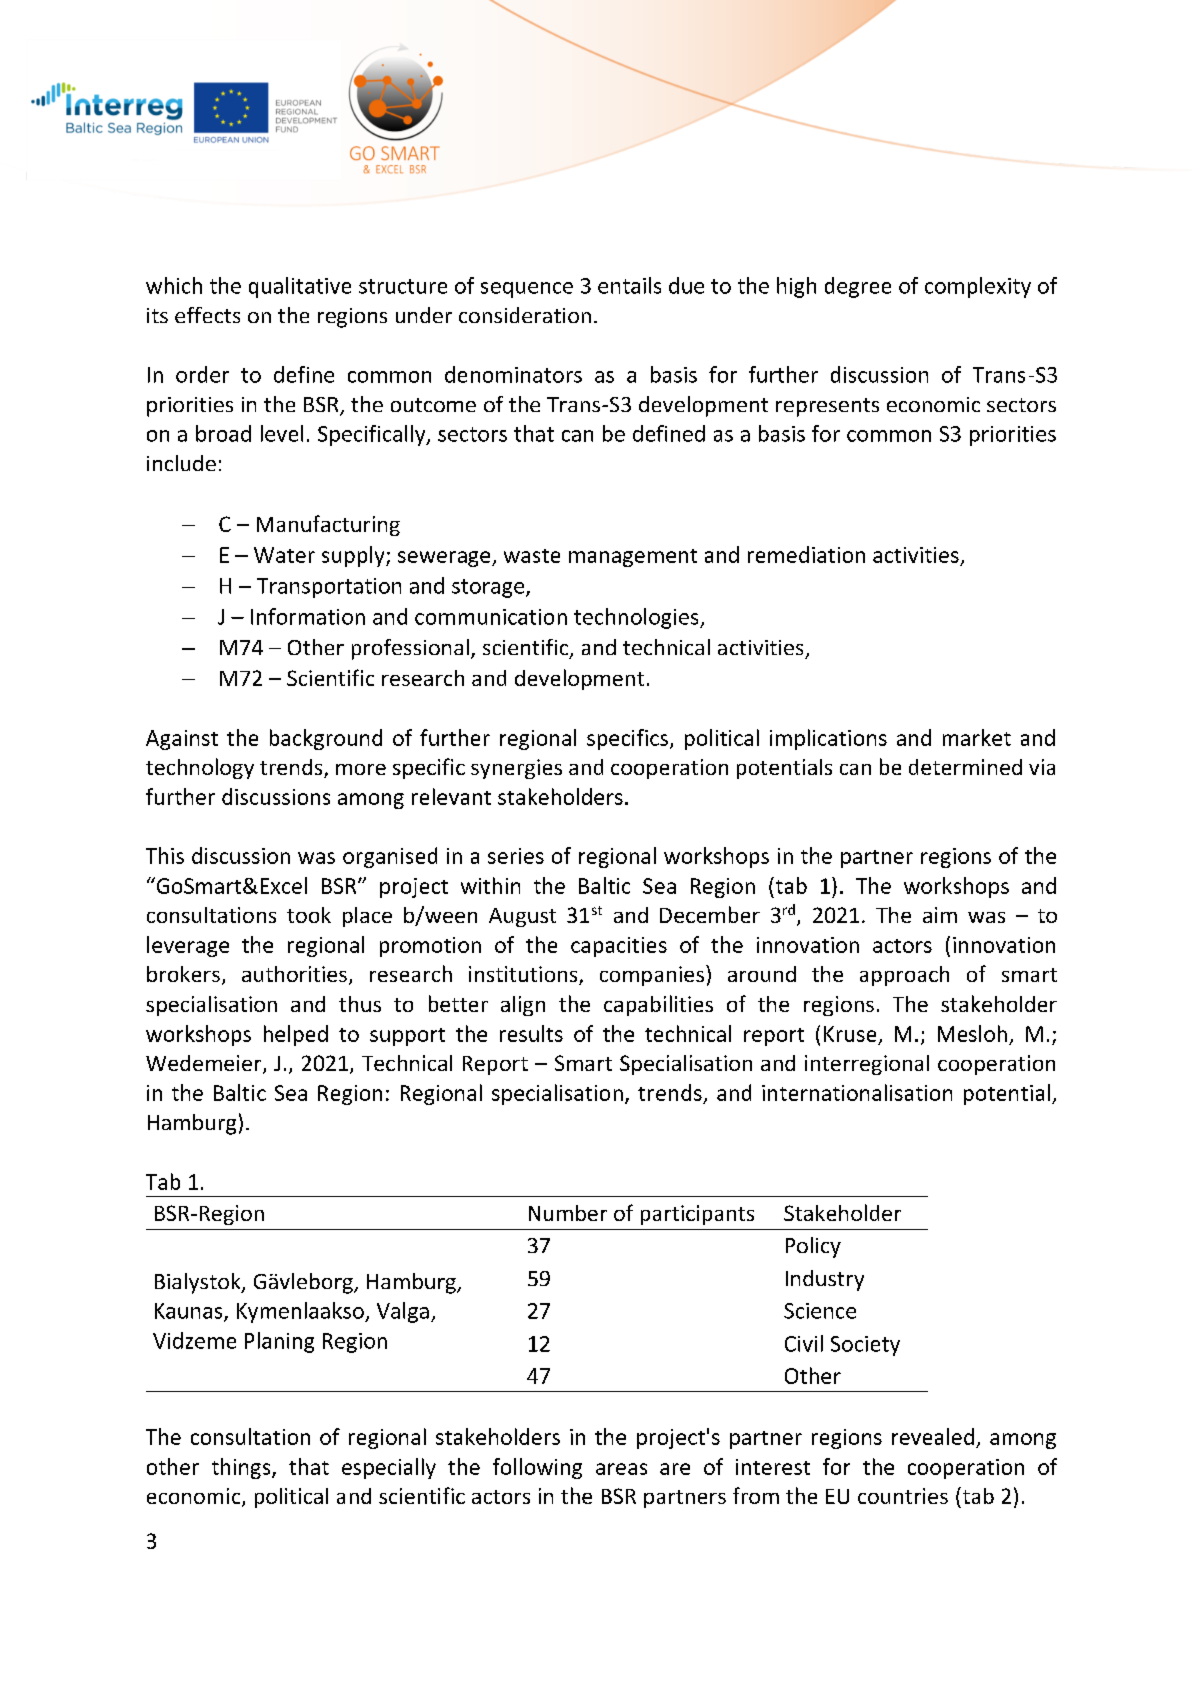 The image size is (1203, 1701). What do you see at coordinates (658, 1005) in the screenshot?
I see `capabilities` at bounding box center [658, 1005].
